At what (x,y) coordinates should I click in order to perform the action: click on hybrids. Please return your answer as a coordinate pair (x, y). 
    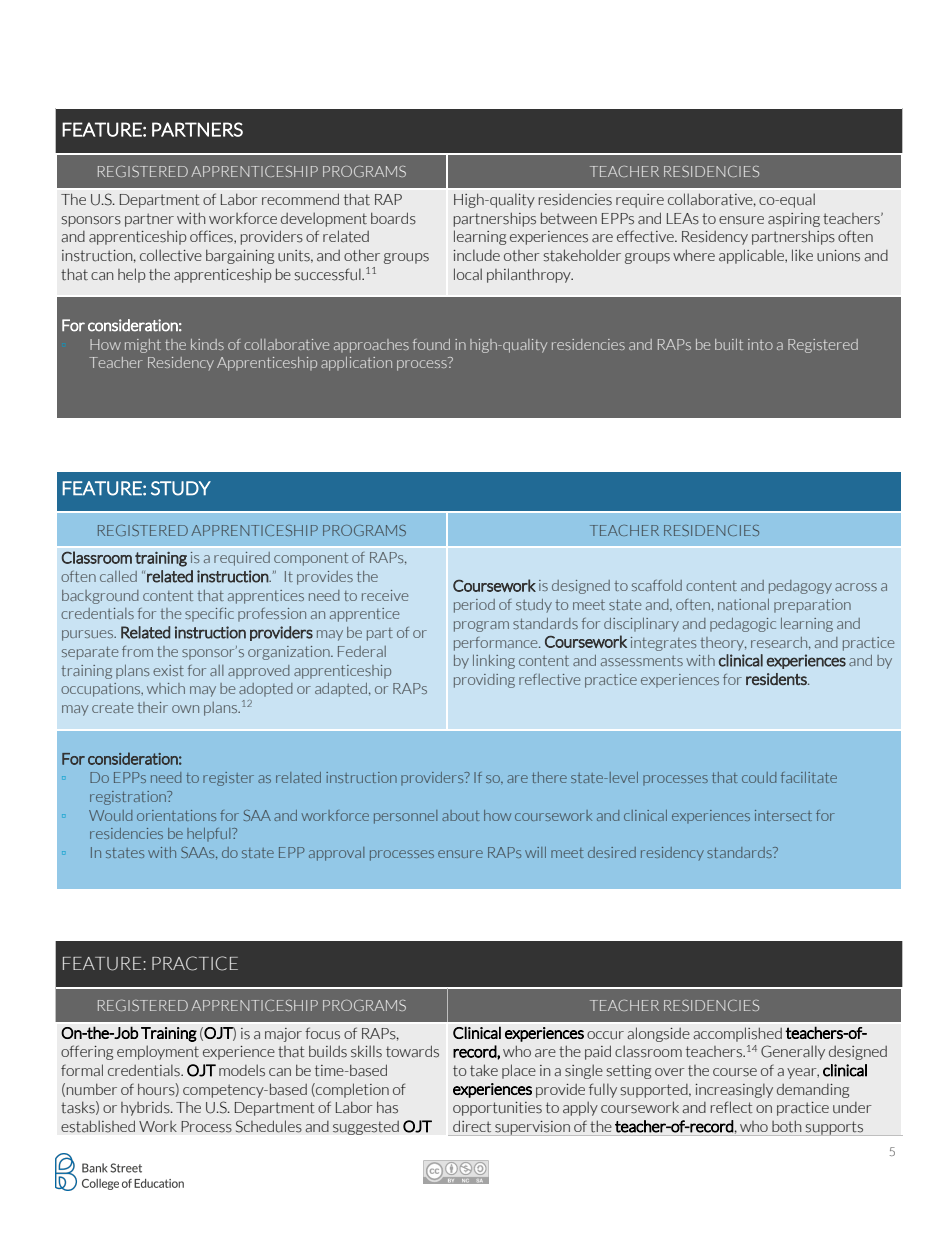
    Looking at the image, I should click on (146, 1108).
